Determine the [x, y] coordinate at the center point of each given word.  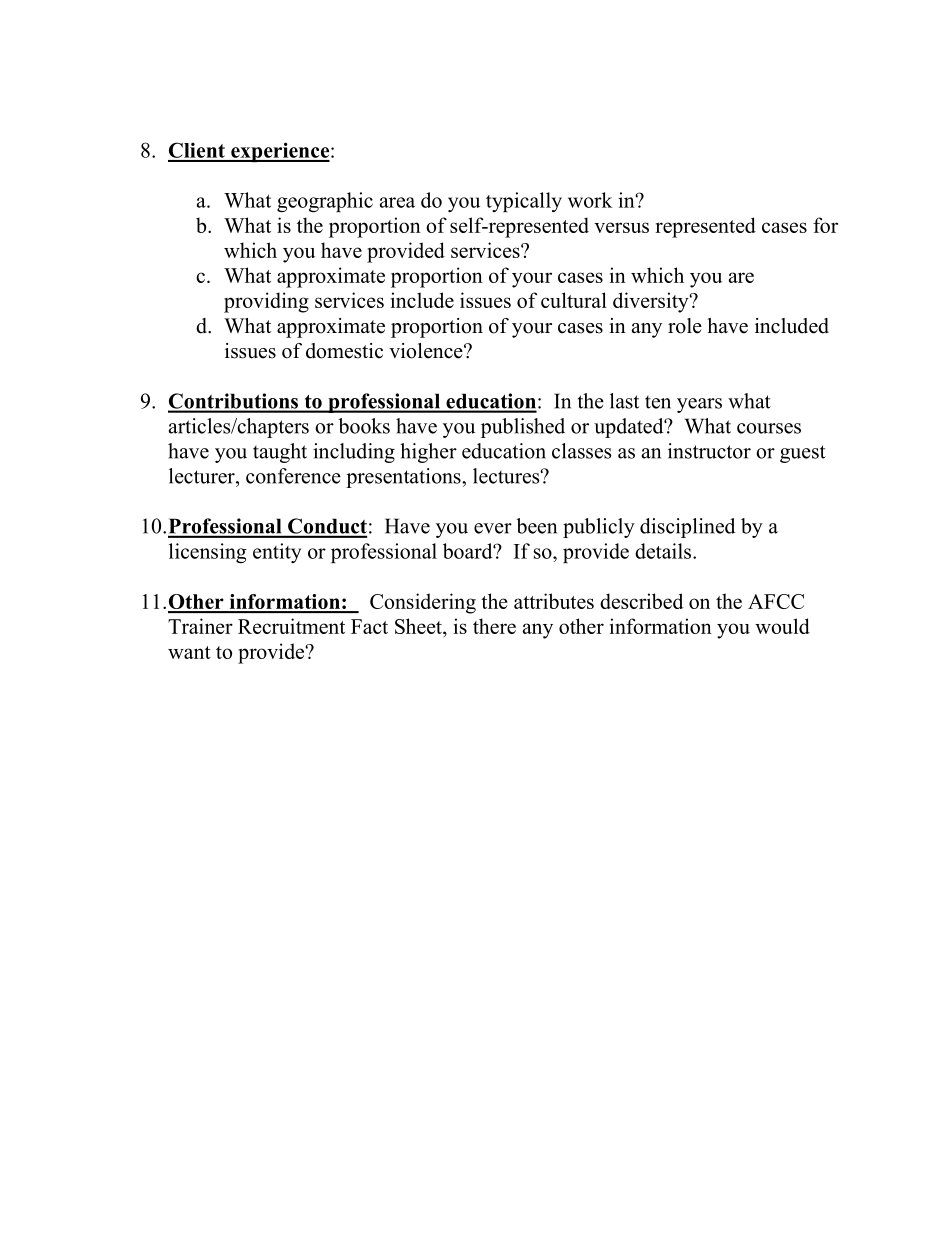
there [494, 626]
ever [493, 528]
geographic [325, 202]
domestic [344, 351]
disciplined [687, 528]
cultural [574, 300]
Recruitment [291, 626]
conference [293, 476]
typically [524, 202]
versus [621, 227]
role [685, 326]
